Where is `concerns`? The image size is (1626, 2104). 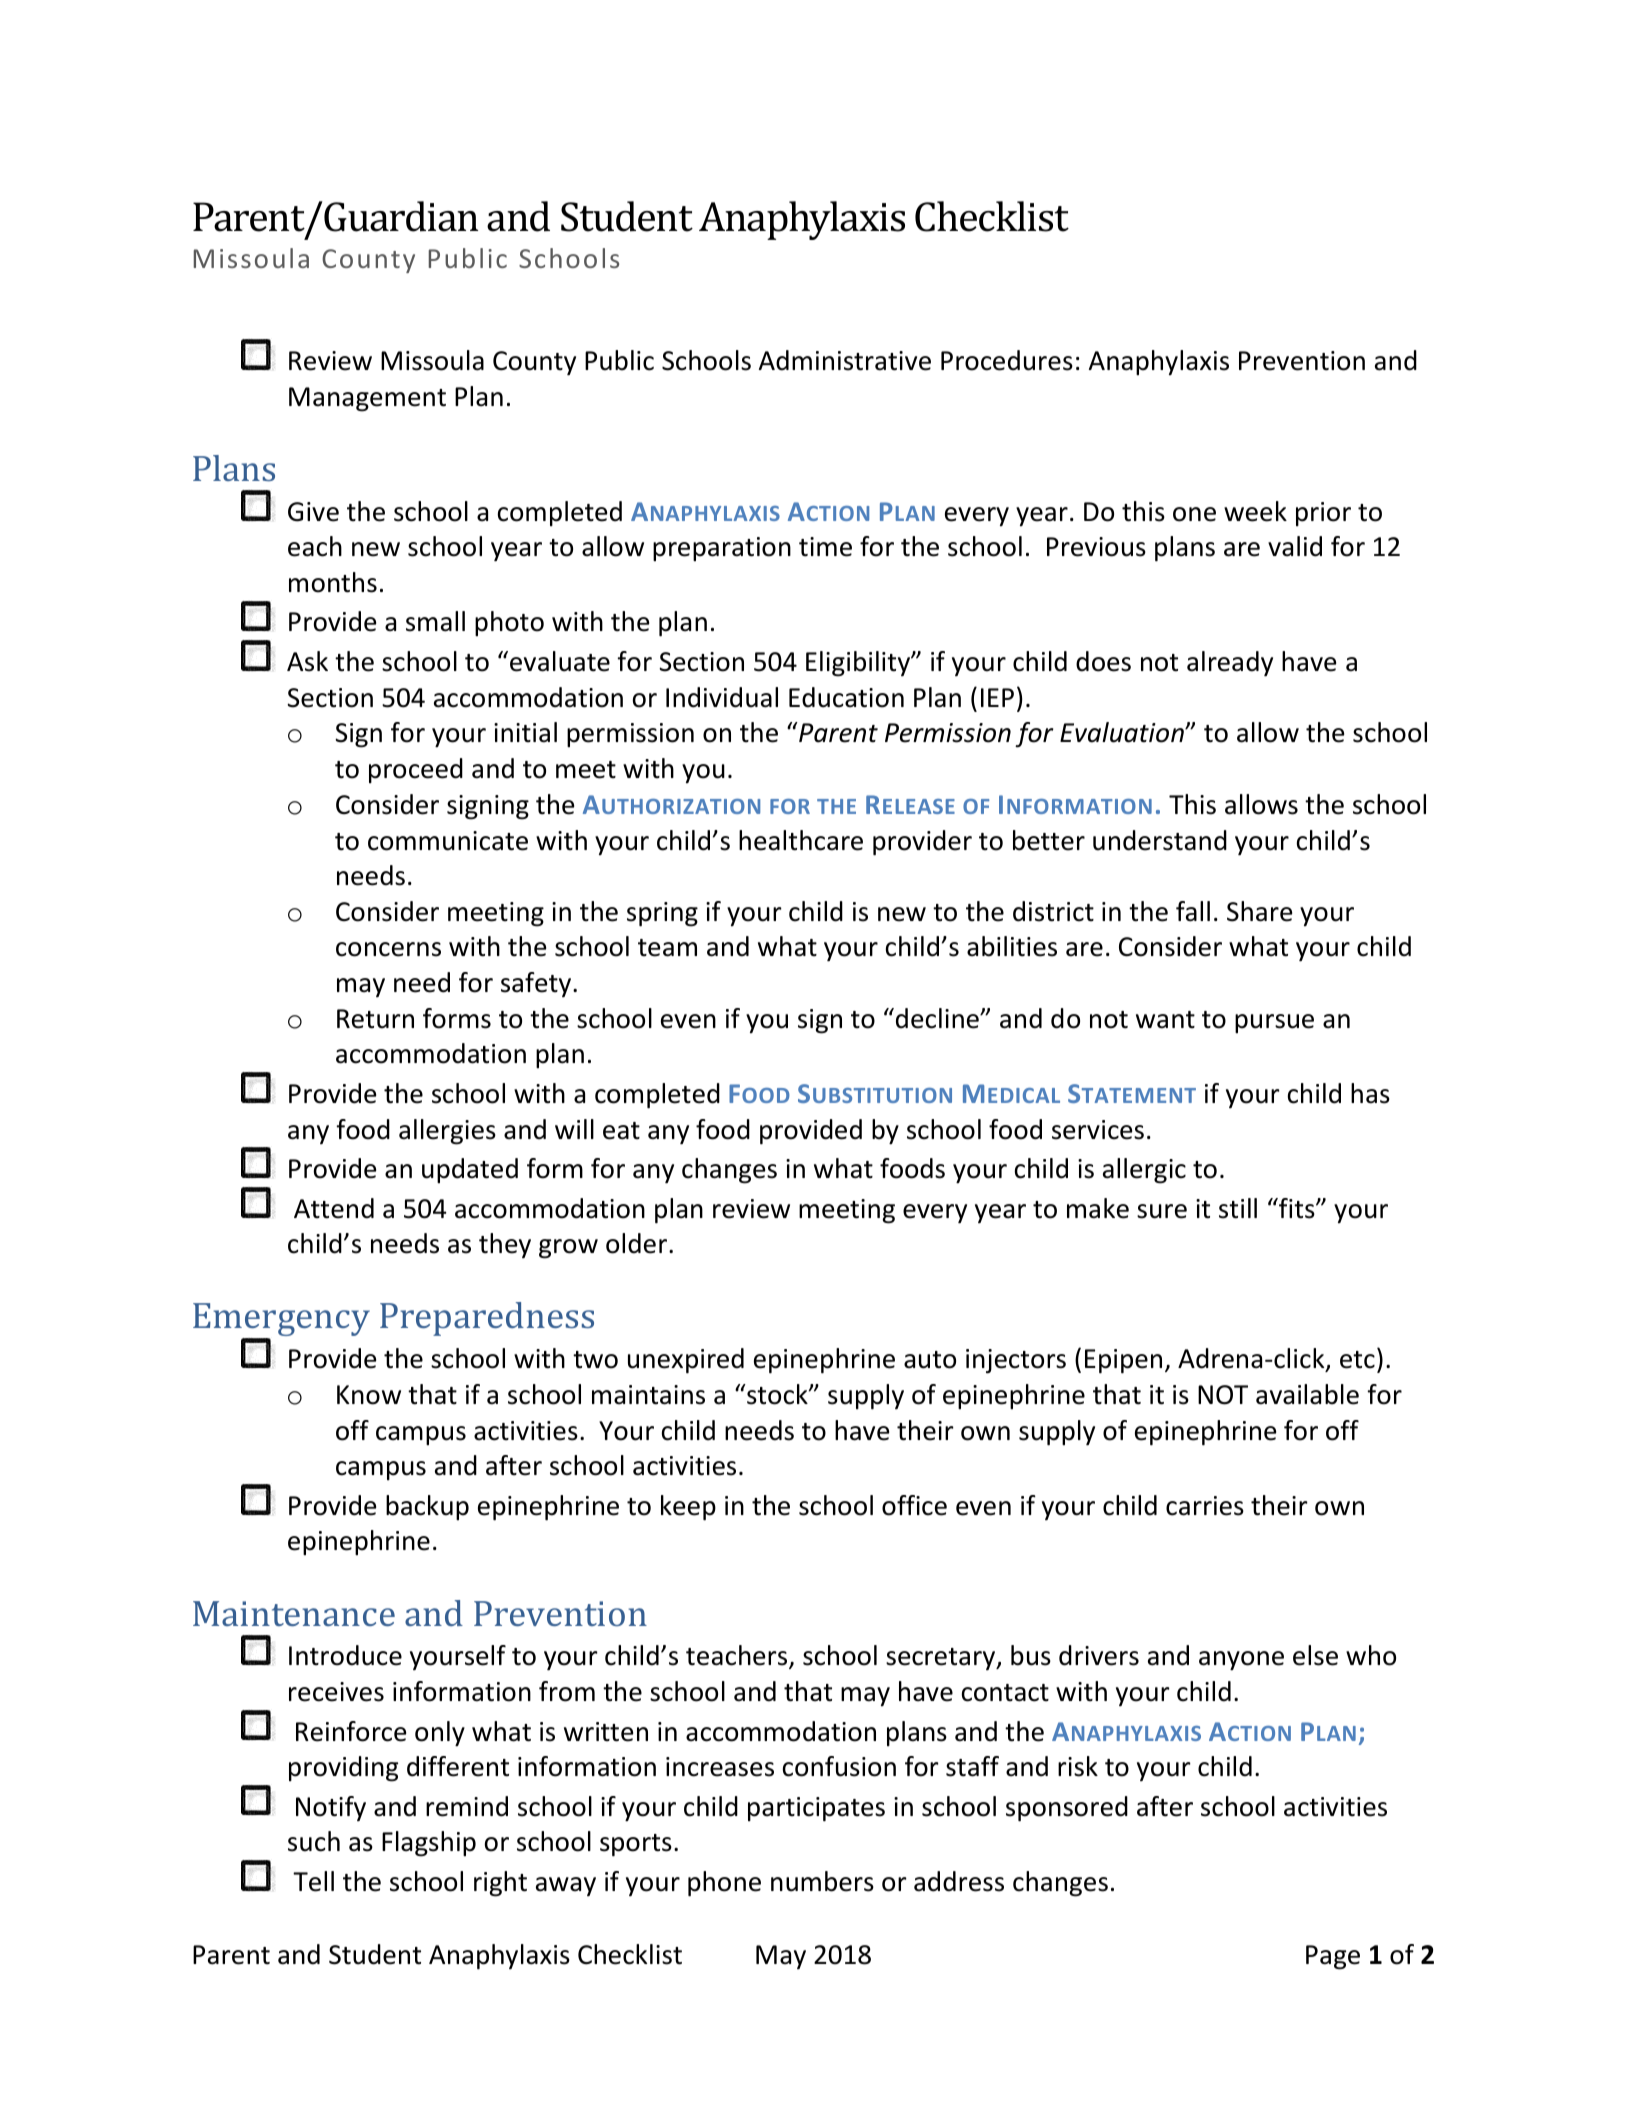
concerns is located at coordinates (388, 949).
